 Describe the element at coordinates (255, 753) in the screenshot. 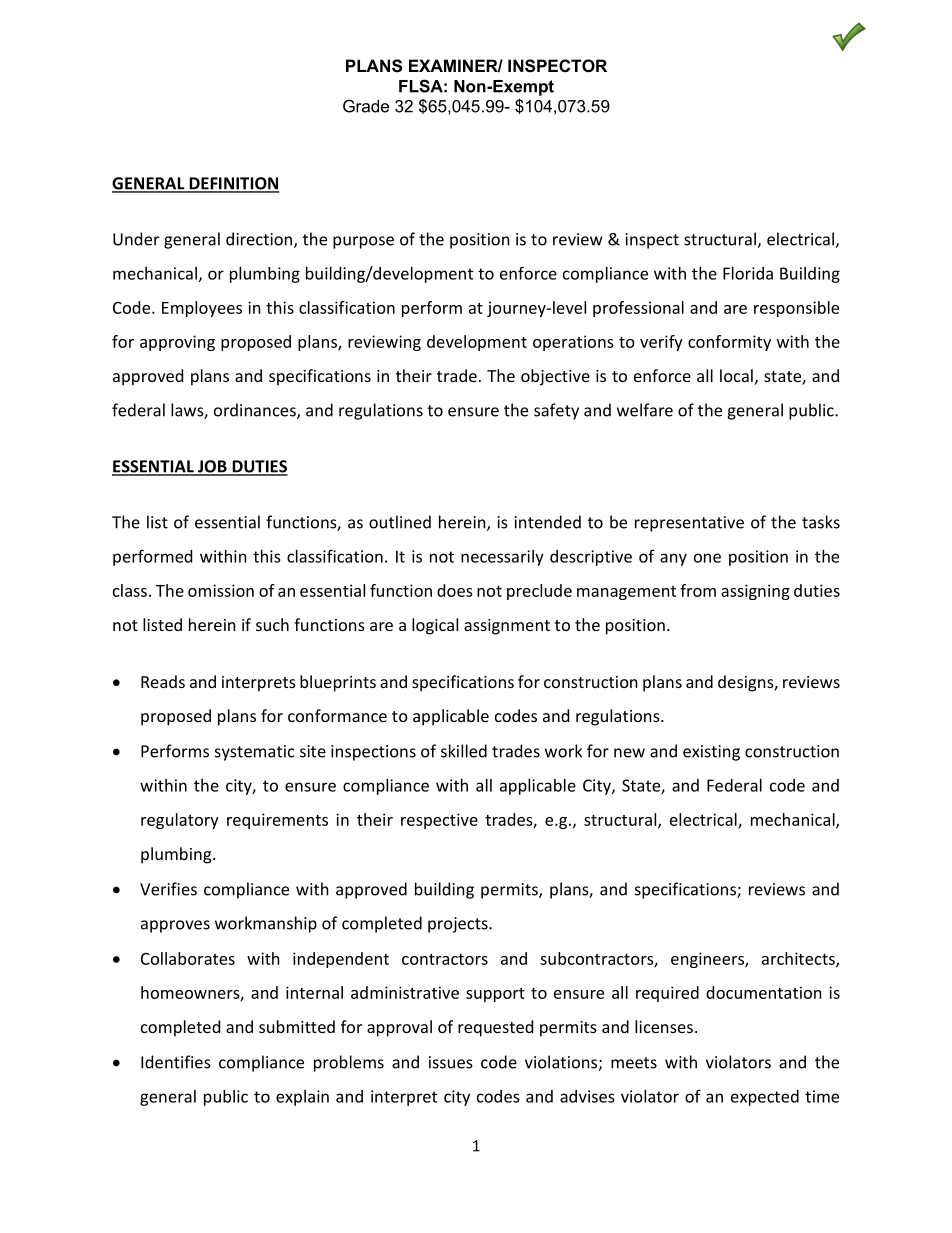

I see `systematic` at that location.
